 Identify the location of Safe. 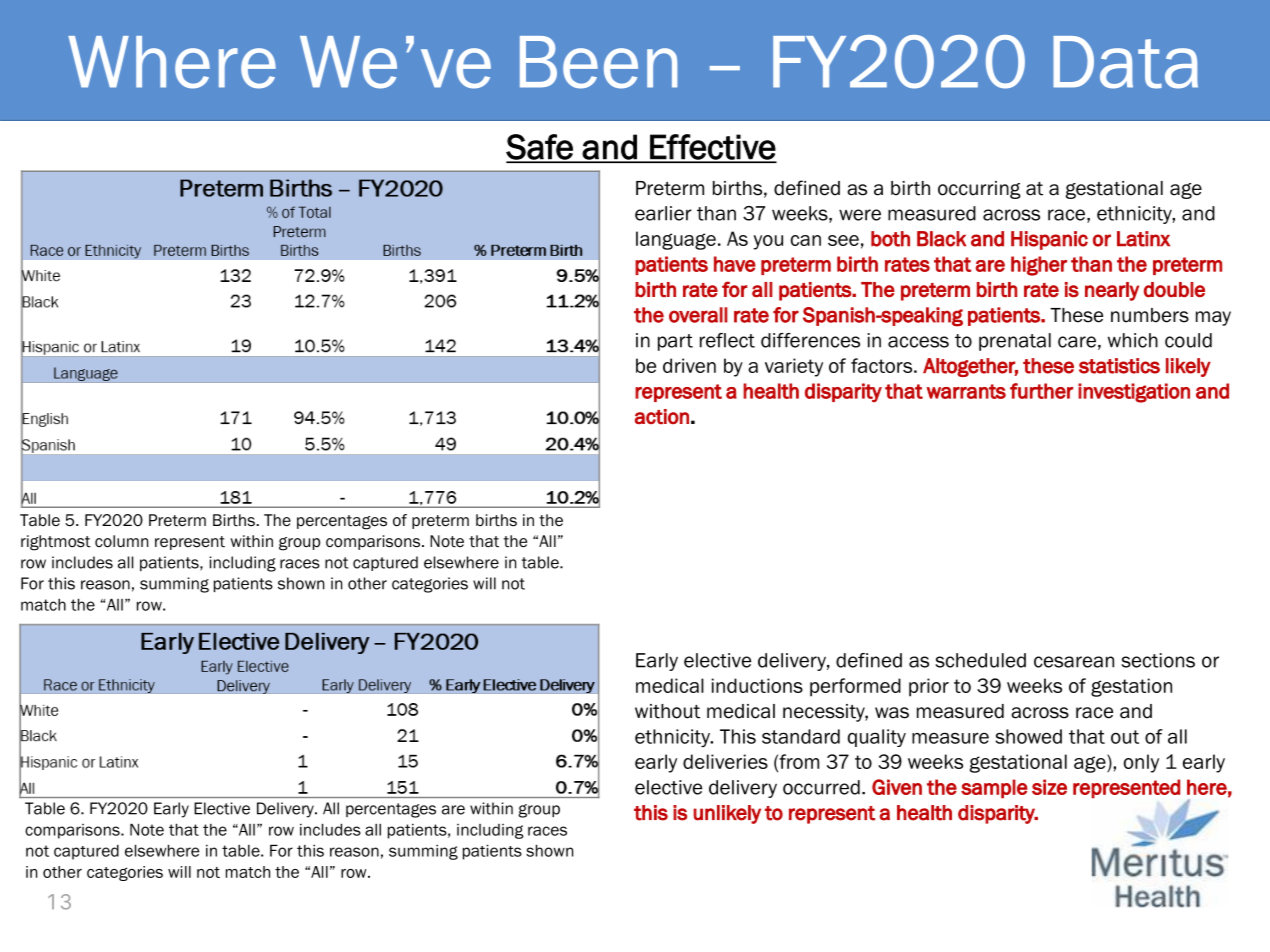
(540, 148).
